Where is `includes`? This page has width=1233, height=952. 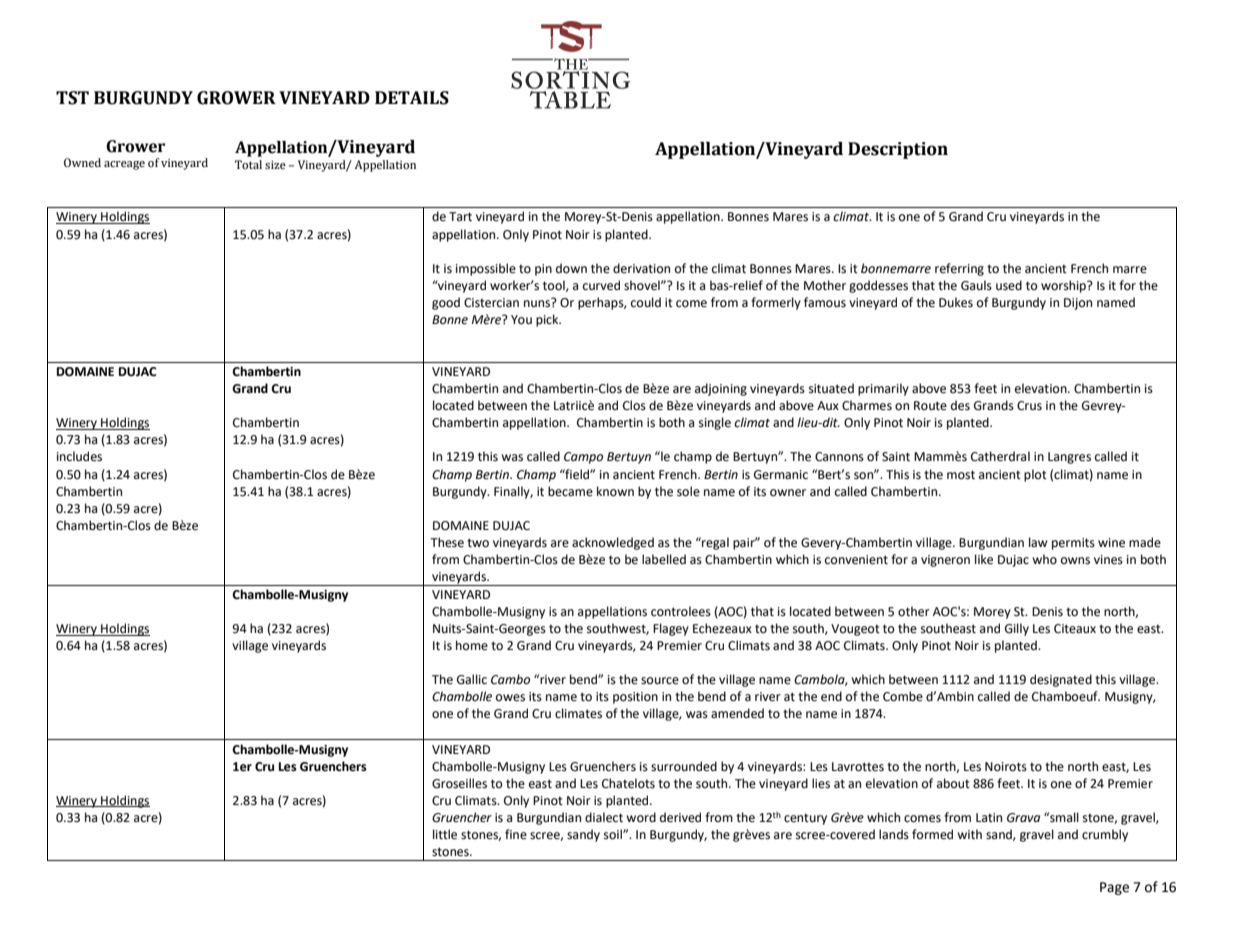
includes is located at coordinates (79, 456).
